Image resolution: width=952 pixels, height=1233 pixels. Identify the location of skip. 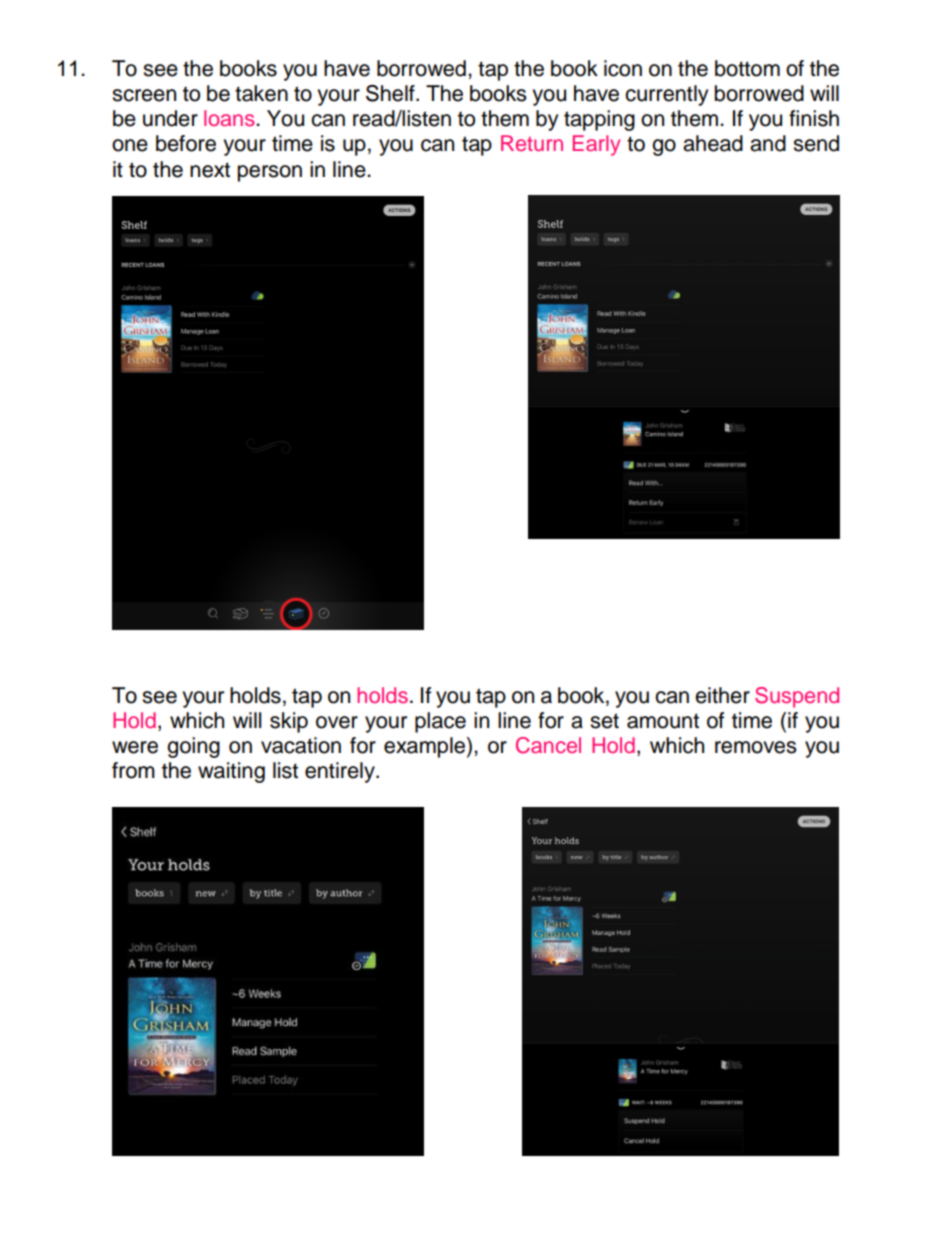
(289, 722).
